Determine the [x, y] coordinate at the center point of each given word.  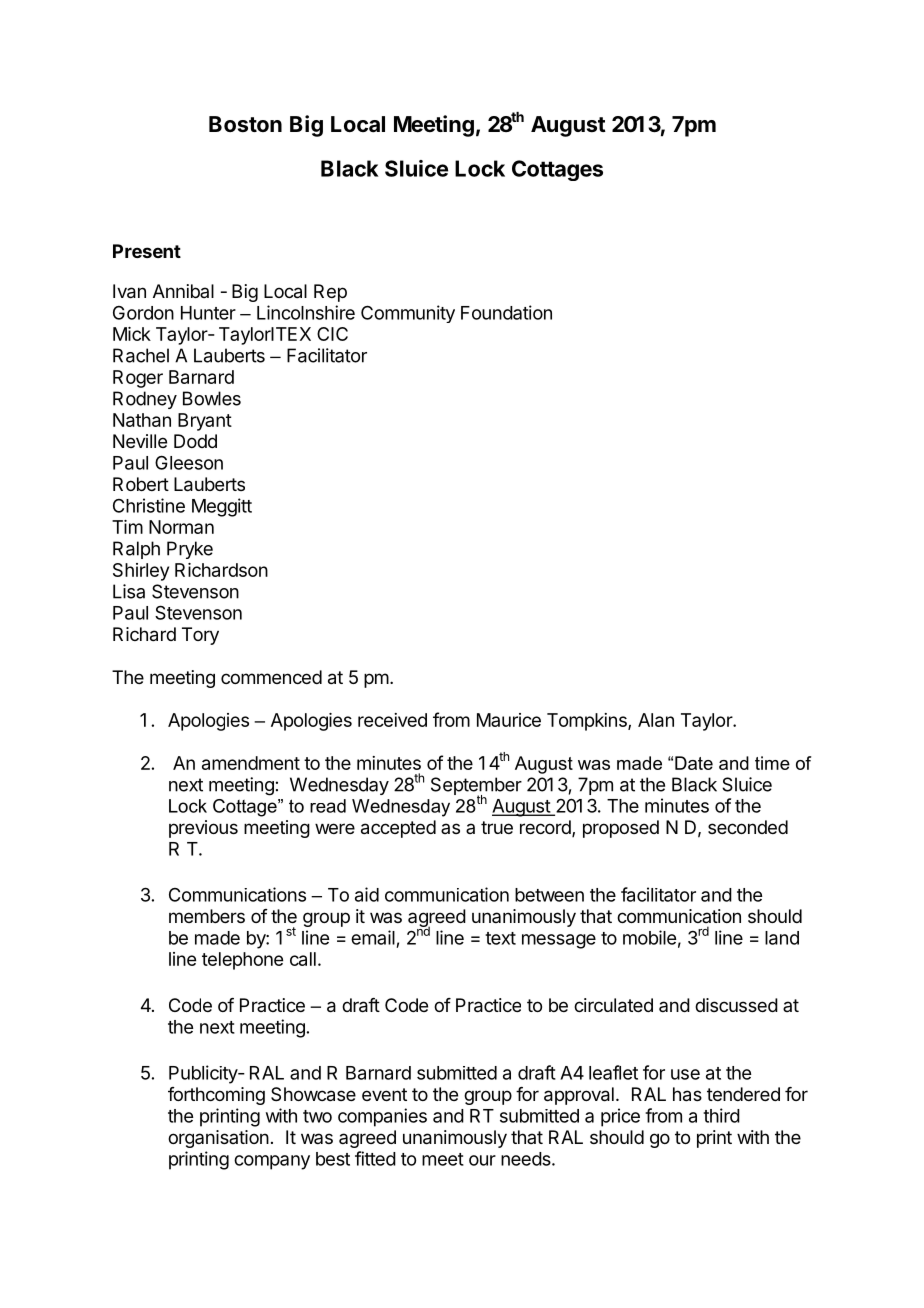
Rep [330, 293]
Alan [656, 720]
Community [408, 314]
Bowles [212, 398]
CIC [332, 334]
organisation [218, 1139]
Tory [200, 636]
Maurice [509, 720]
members [207, 916]
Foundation [506, 312]
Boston [245, 124]
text [500, 938]
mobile [649, 937]
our [482, 1160]
